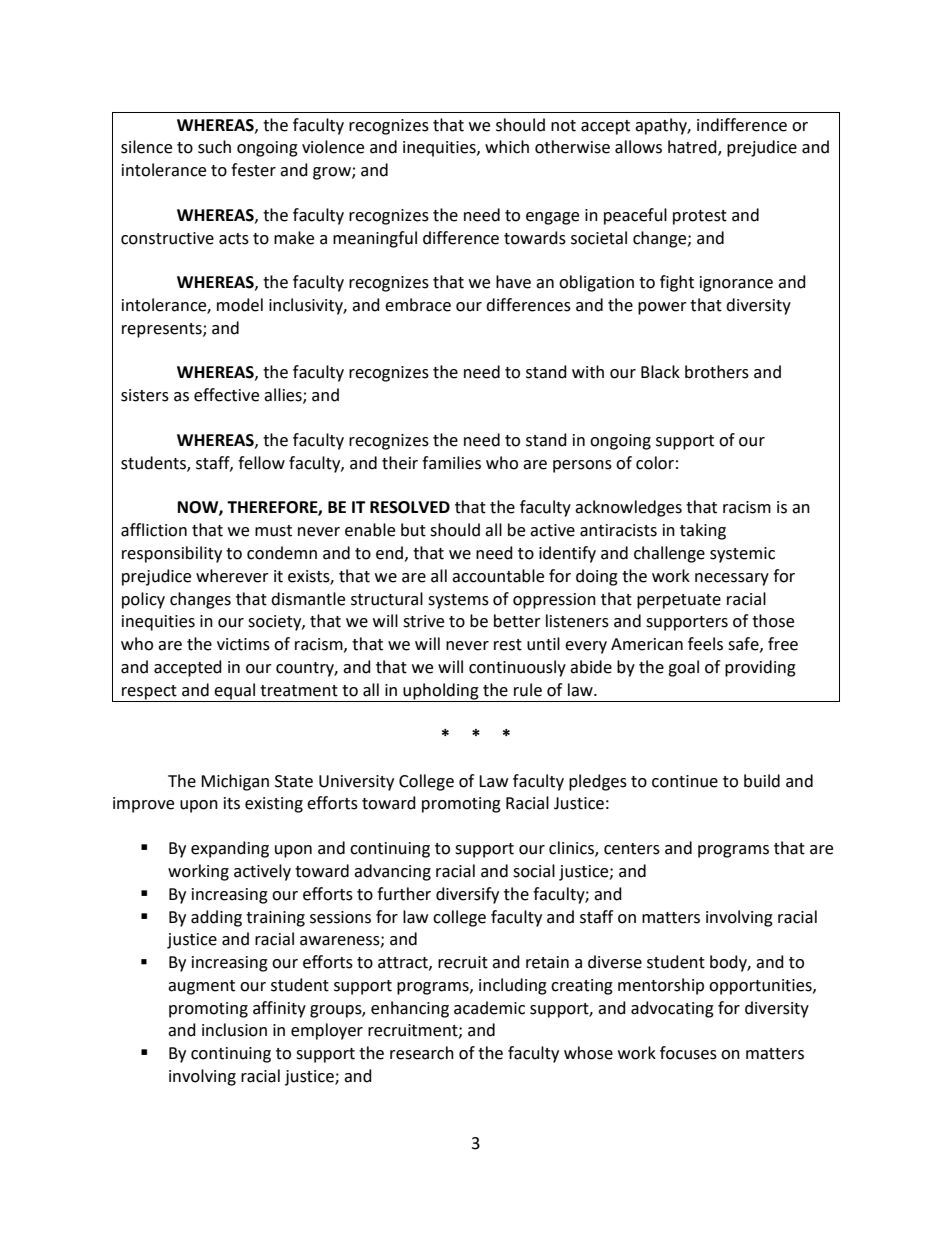 This document has width=952, height=1233. I want to click on which, so click(507, 147).
